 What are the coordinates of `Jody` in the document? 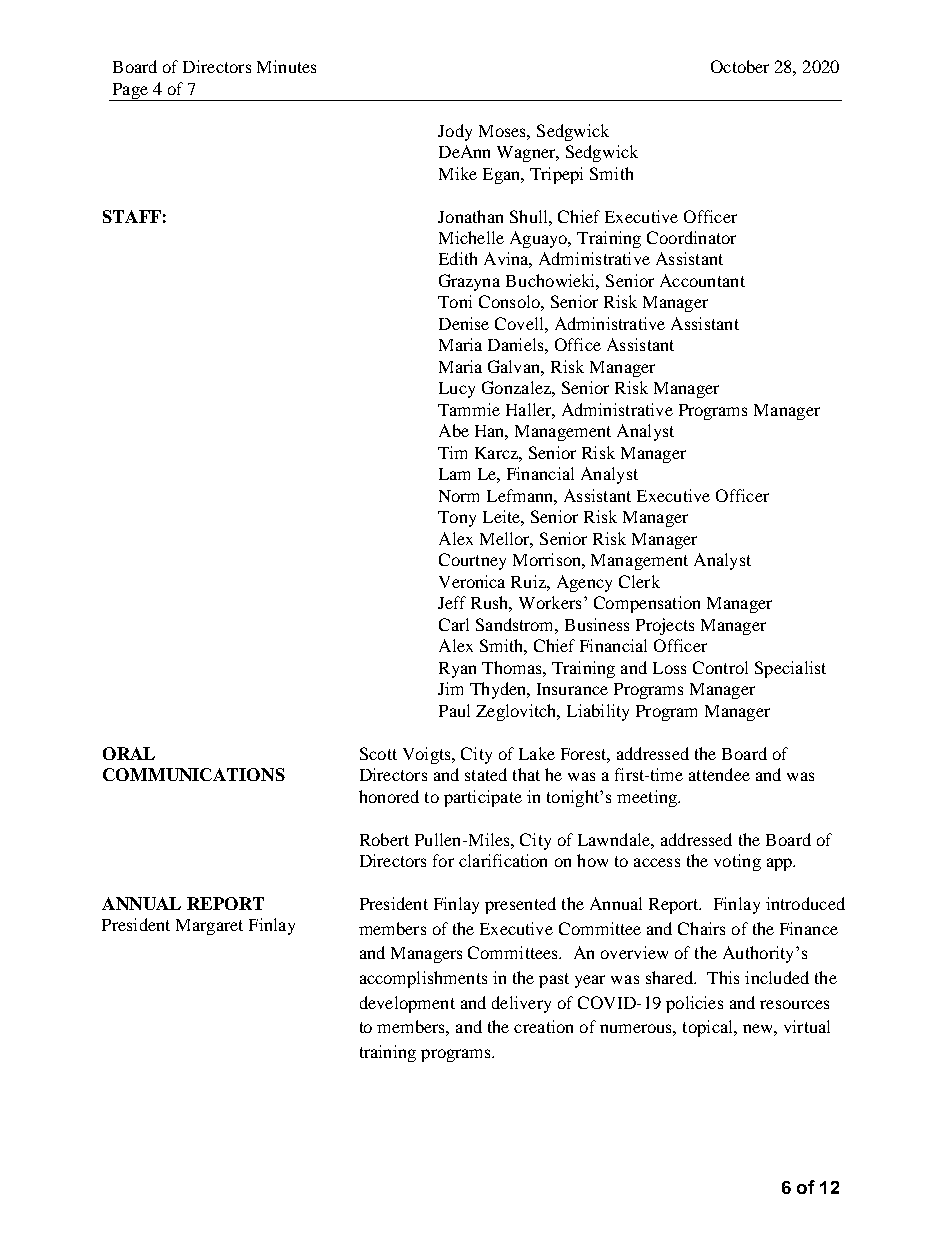 It's located at (455, 132).
